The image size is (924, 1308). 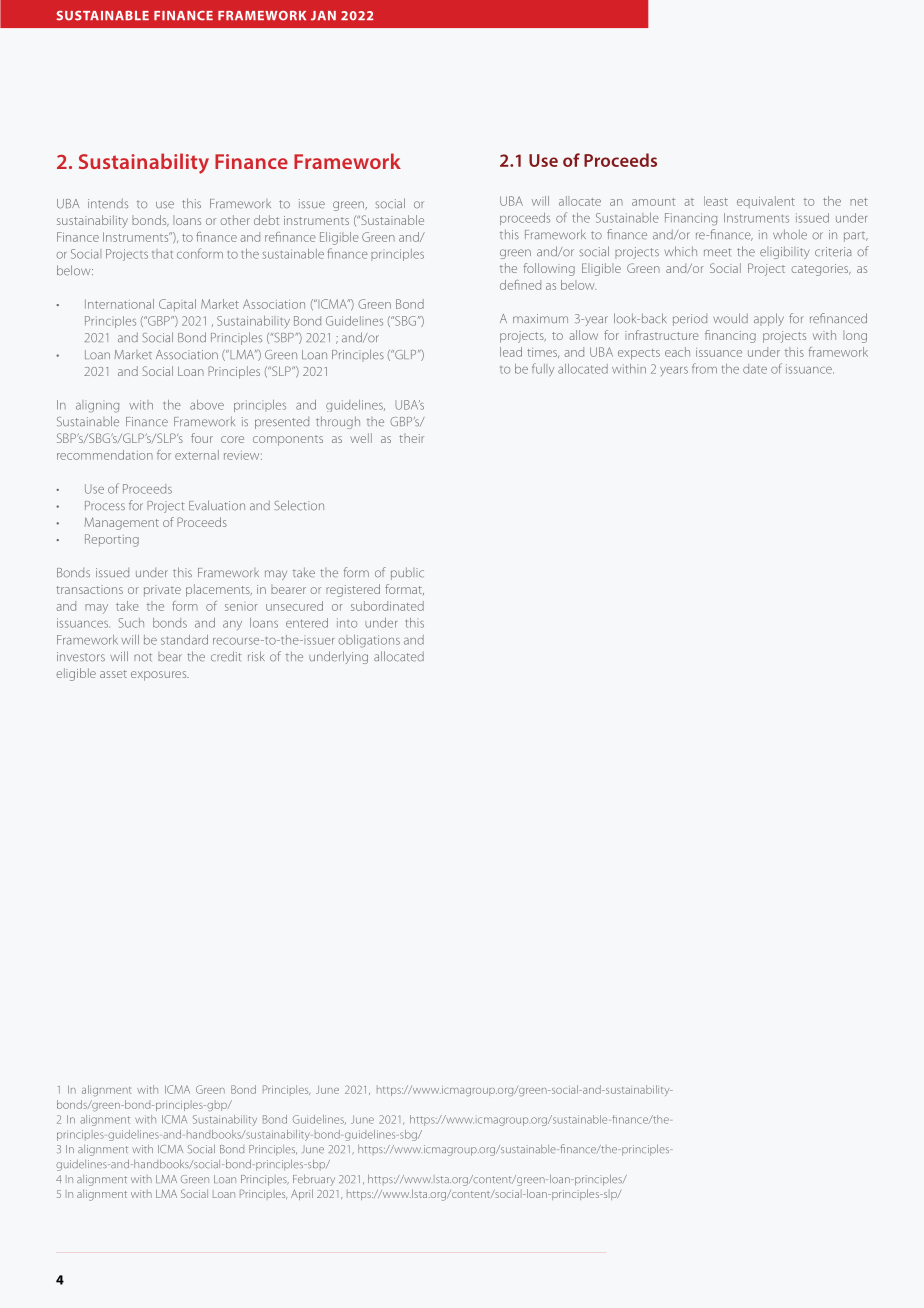 I want to click on April, so click(x=302, y=1194).
